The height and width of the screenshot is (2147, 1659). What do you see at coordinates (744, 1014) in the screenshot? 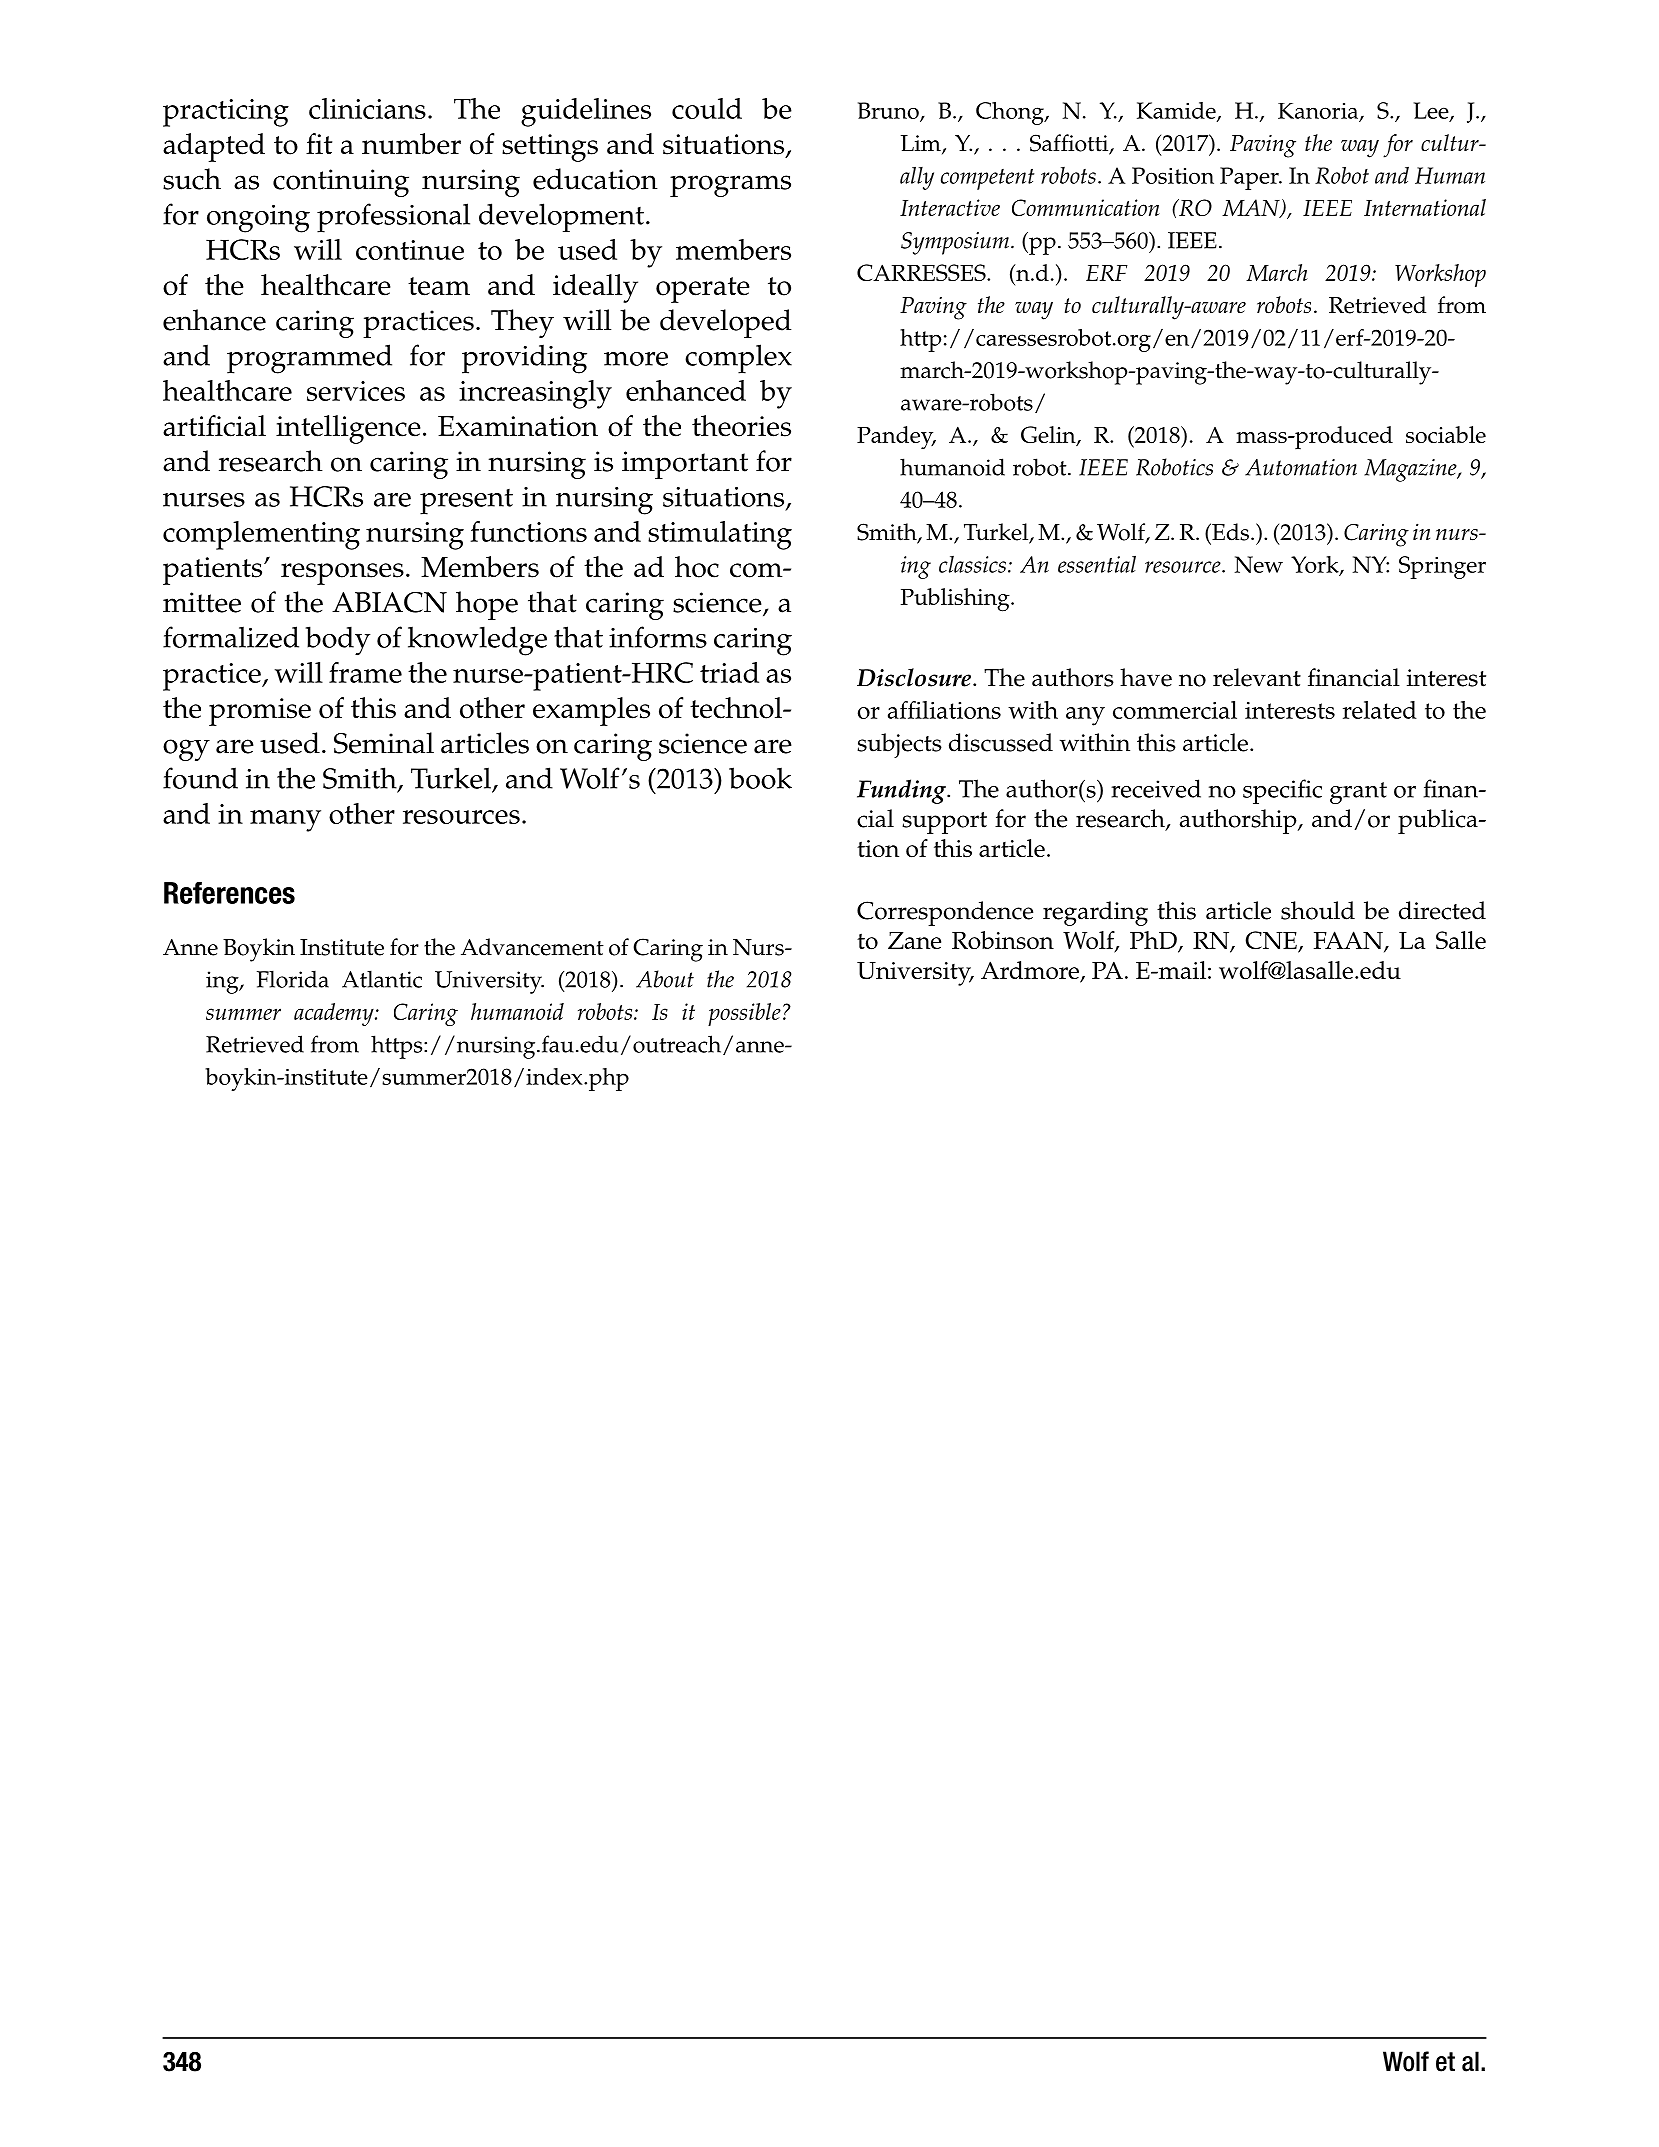
I see `possible` at bounding box center [744, 1014].
